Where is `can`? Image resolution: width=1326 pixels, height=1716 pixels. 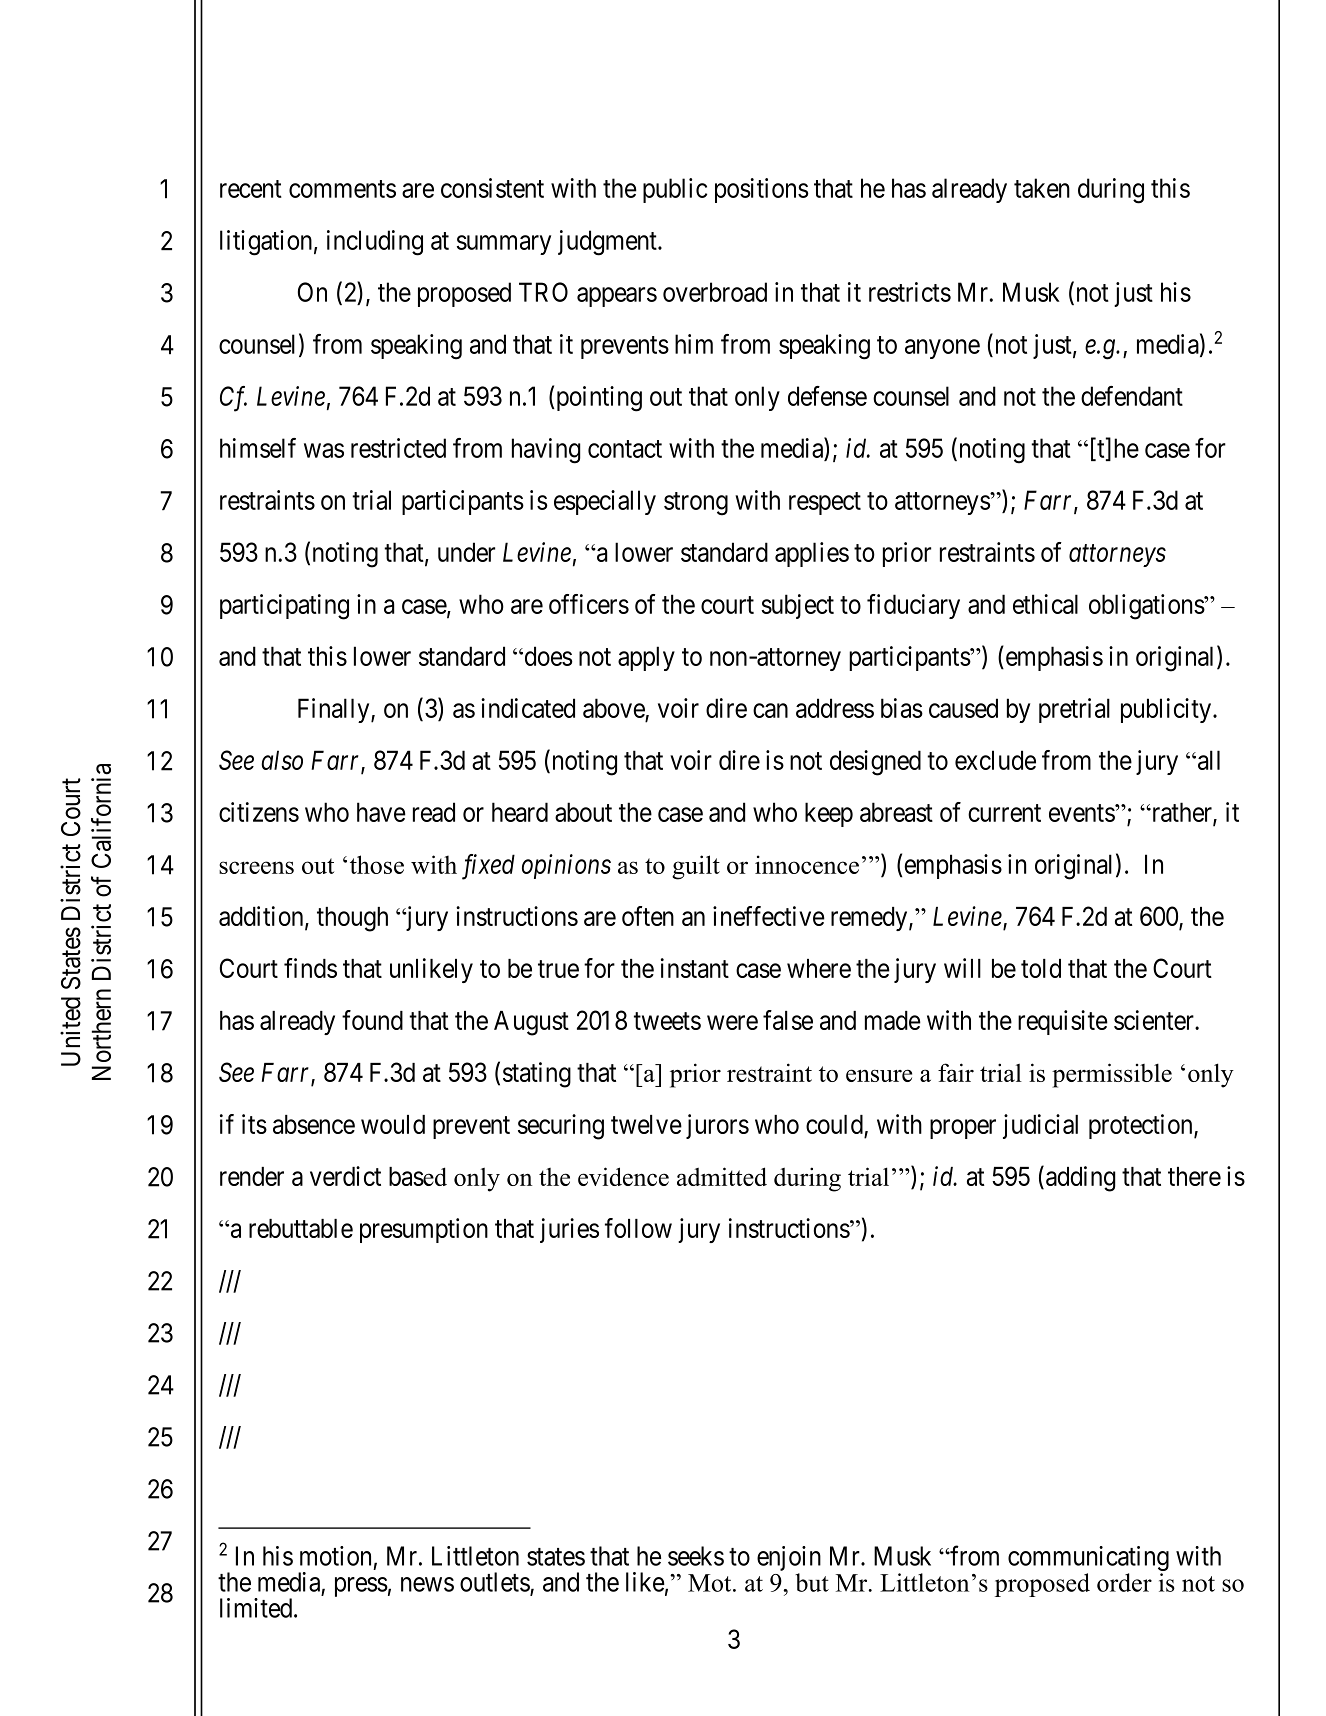
can is located at coordinates (770, 710).
